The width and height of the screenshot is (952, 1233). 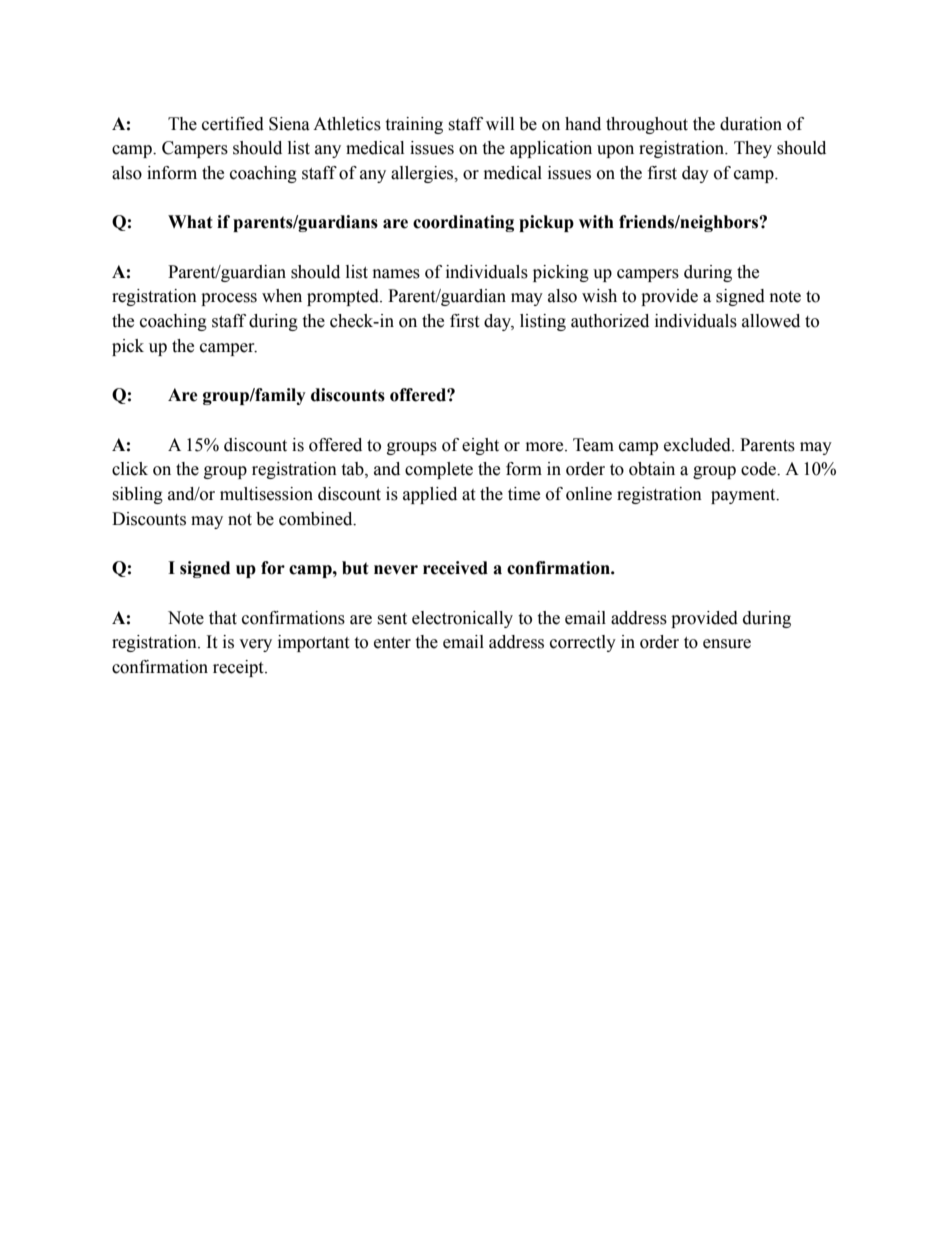 What do you see at coordinates (414, 125) in the screenshot?
I see `training` at bounding box center [414, 125].
